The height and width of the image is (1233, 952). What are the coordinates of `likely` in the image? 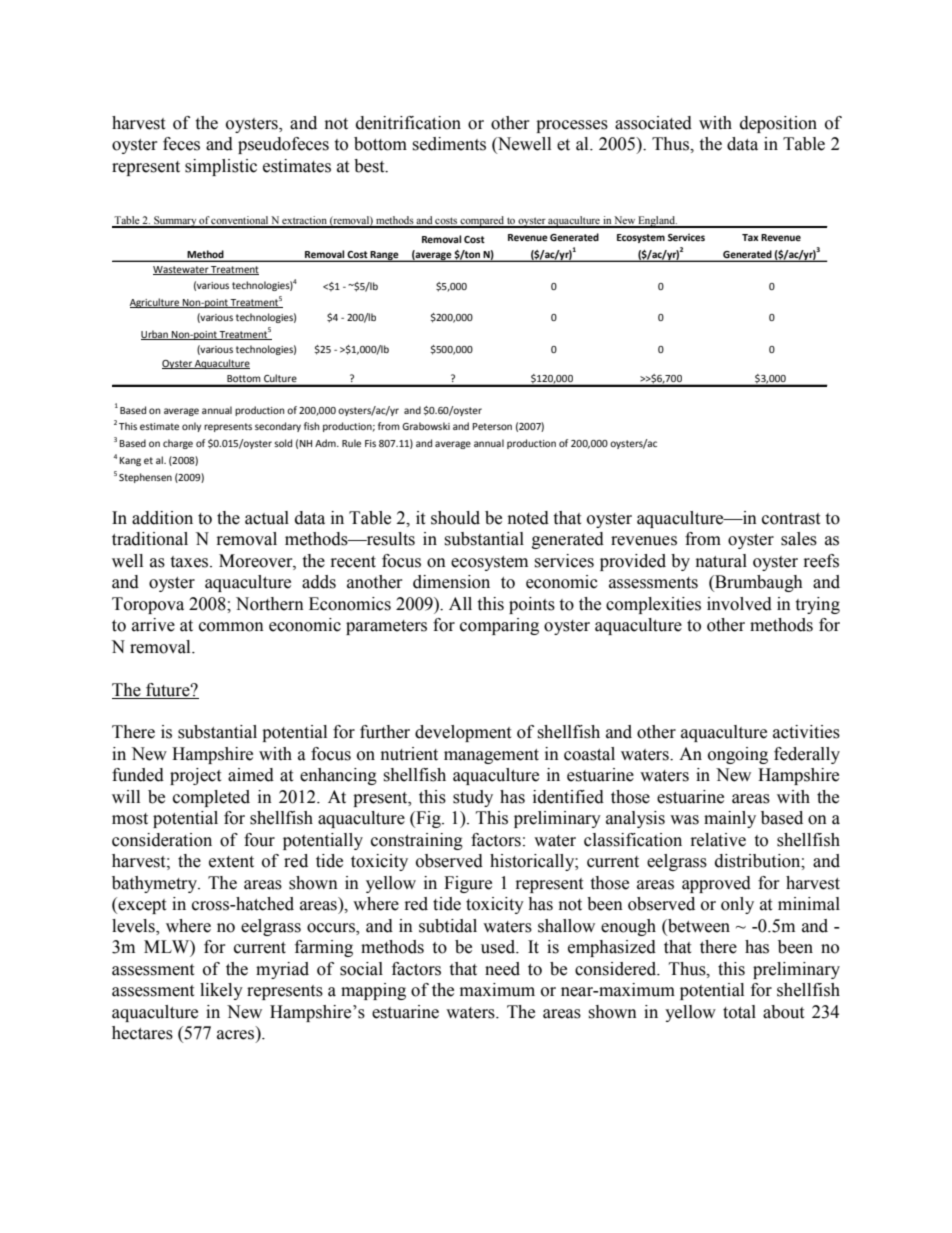 It's located at (221, 991).
